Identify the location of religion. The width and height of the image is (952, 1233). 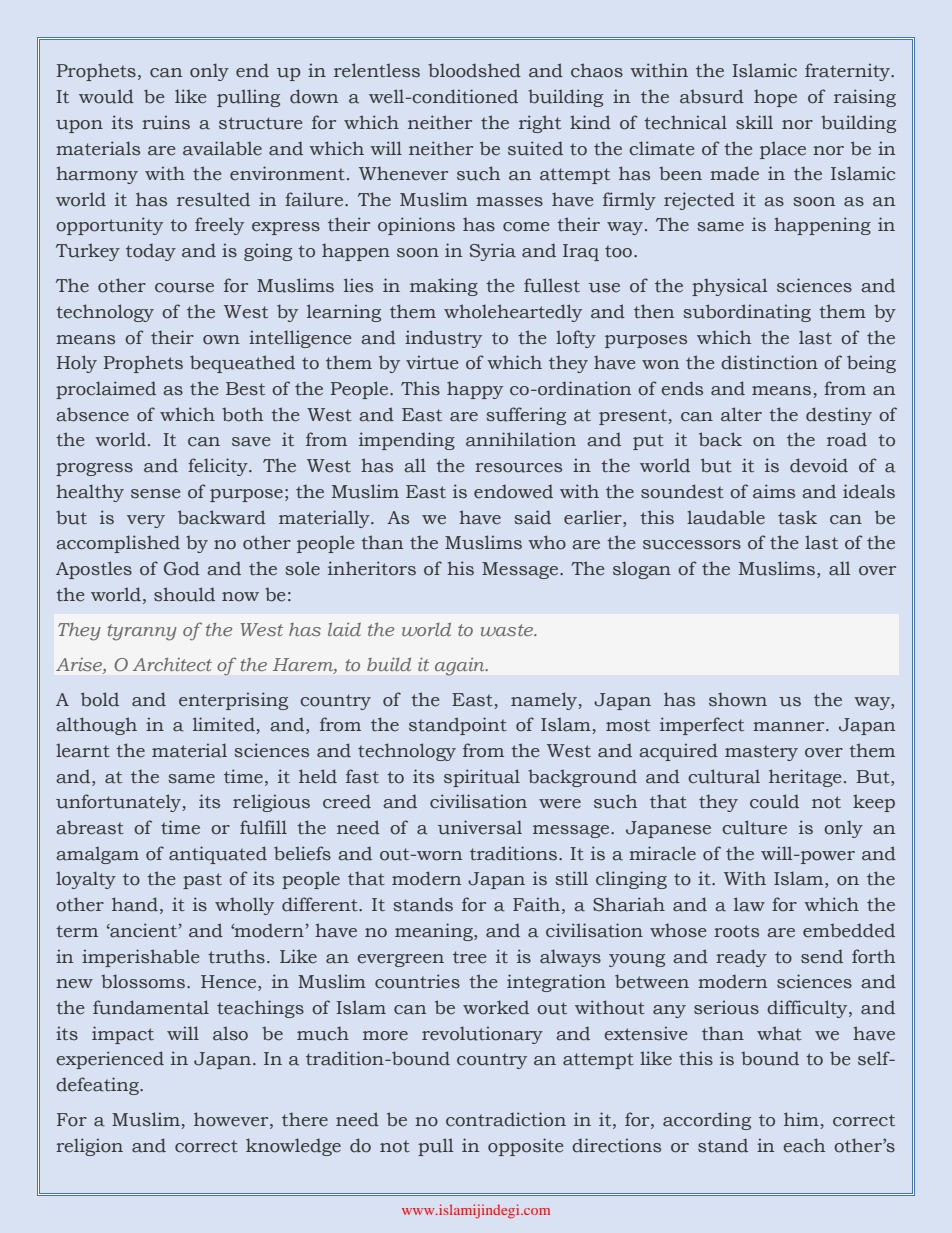
(89, 1147).
